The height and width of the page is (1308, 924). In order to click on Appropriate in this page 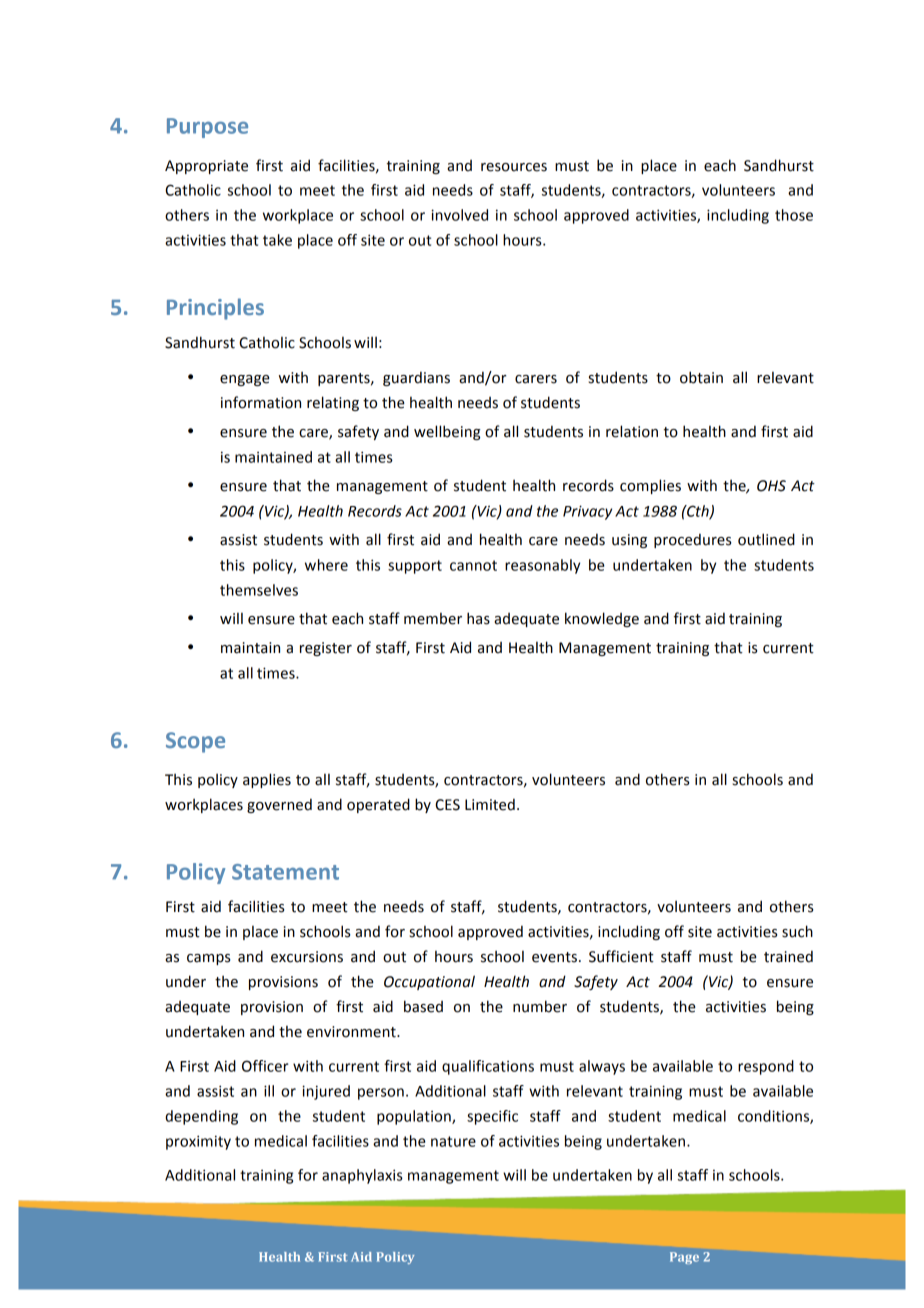, I will do `click(206, 167)`.
